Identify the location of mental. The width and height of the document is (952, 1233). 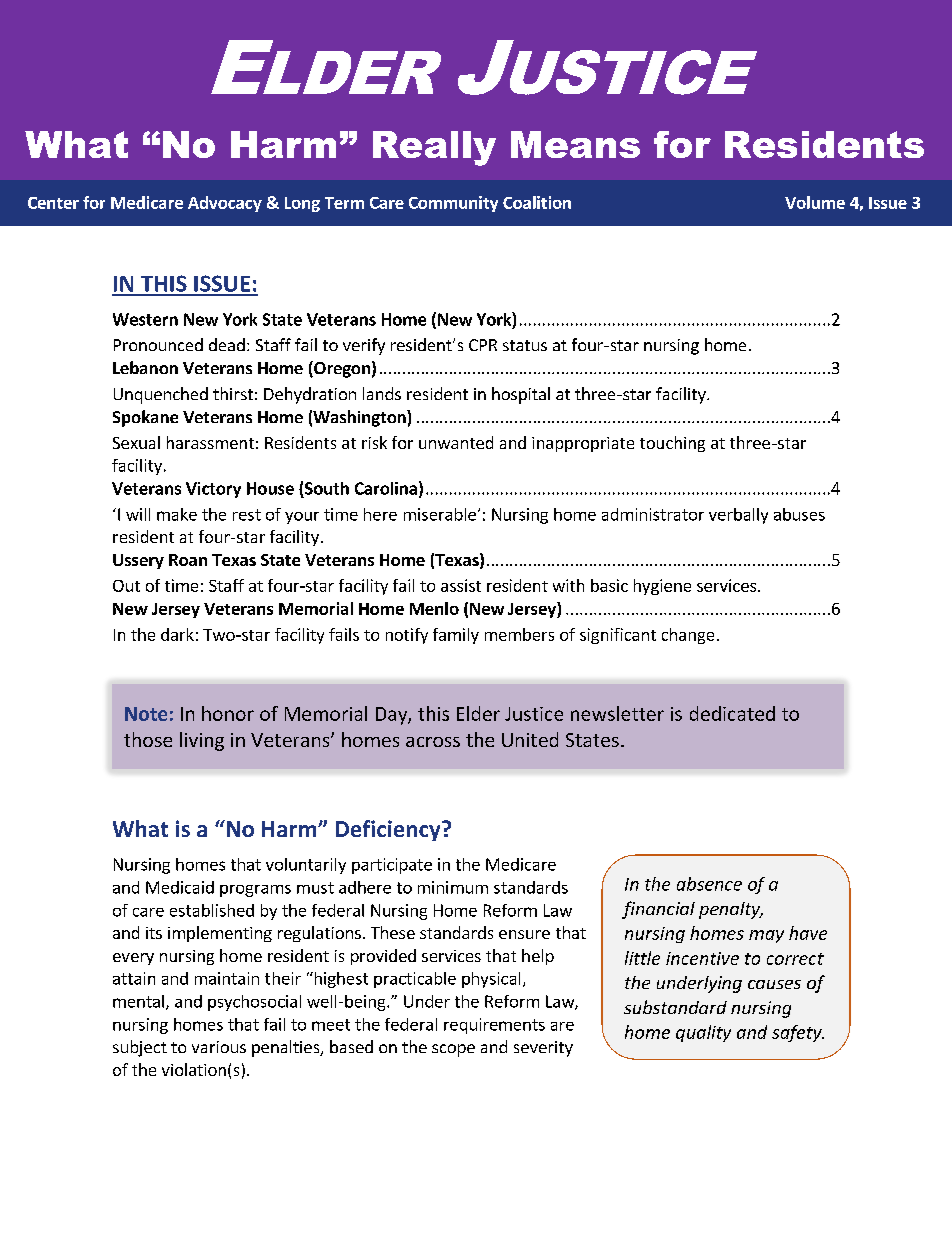
(138, 1001).
